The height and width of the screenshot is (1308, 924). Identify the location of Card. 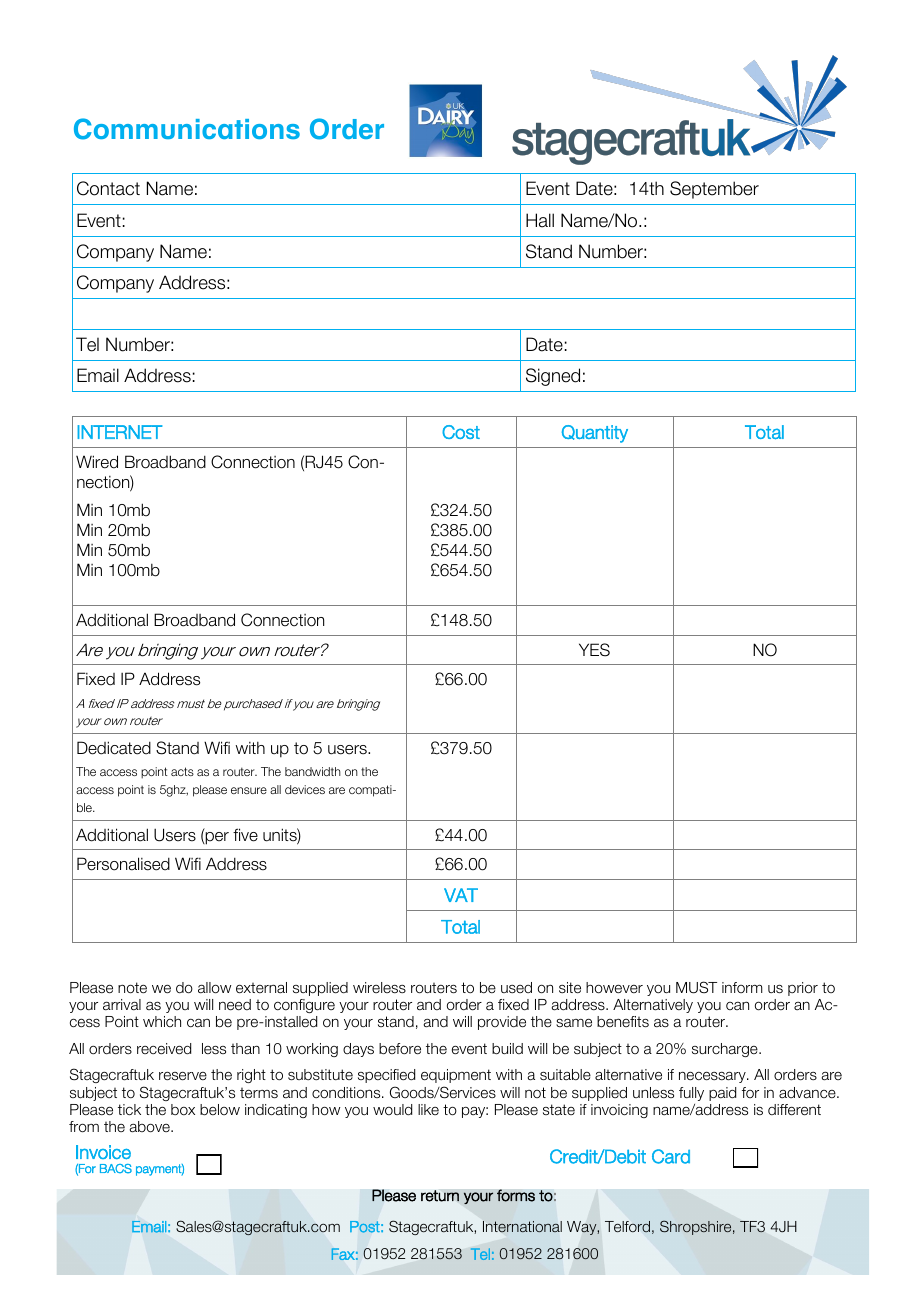
(671, 1156).
